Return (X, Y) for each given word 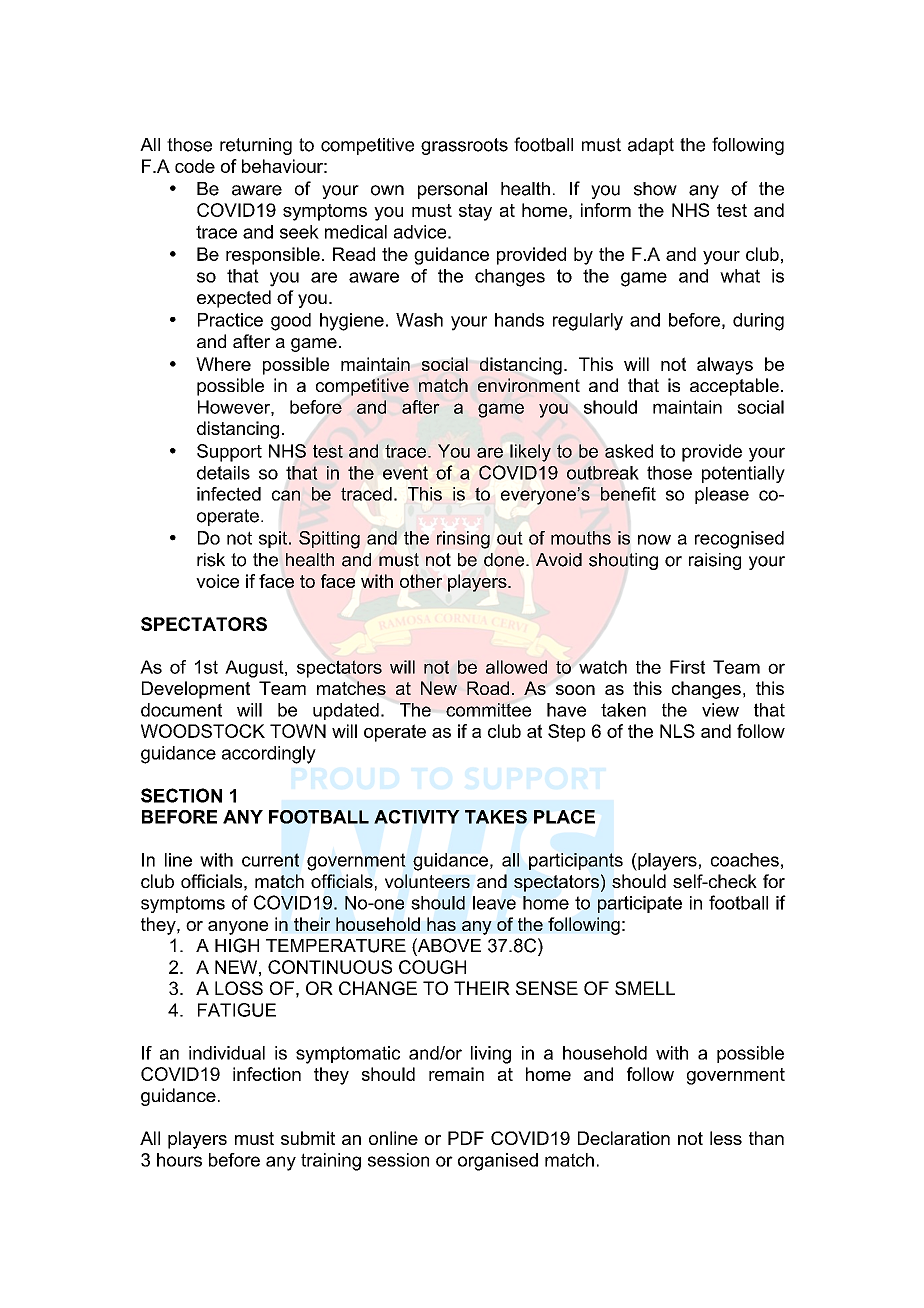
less (726, 1138)
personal (452, 190)
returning (256, 146)
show (655, 189)
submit (308, 1138)
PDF (466, 1138)
